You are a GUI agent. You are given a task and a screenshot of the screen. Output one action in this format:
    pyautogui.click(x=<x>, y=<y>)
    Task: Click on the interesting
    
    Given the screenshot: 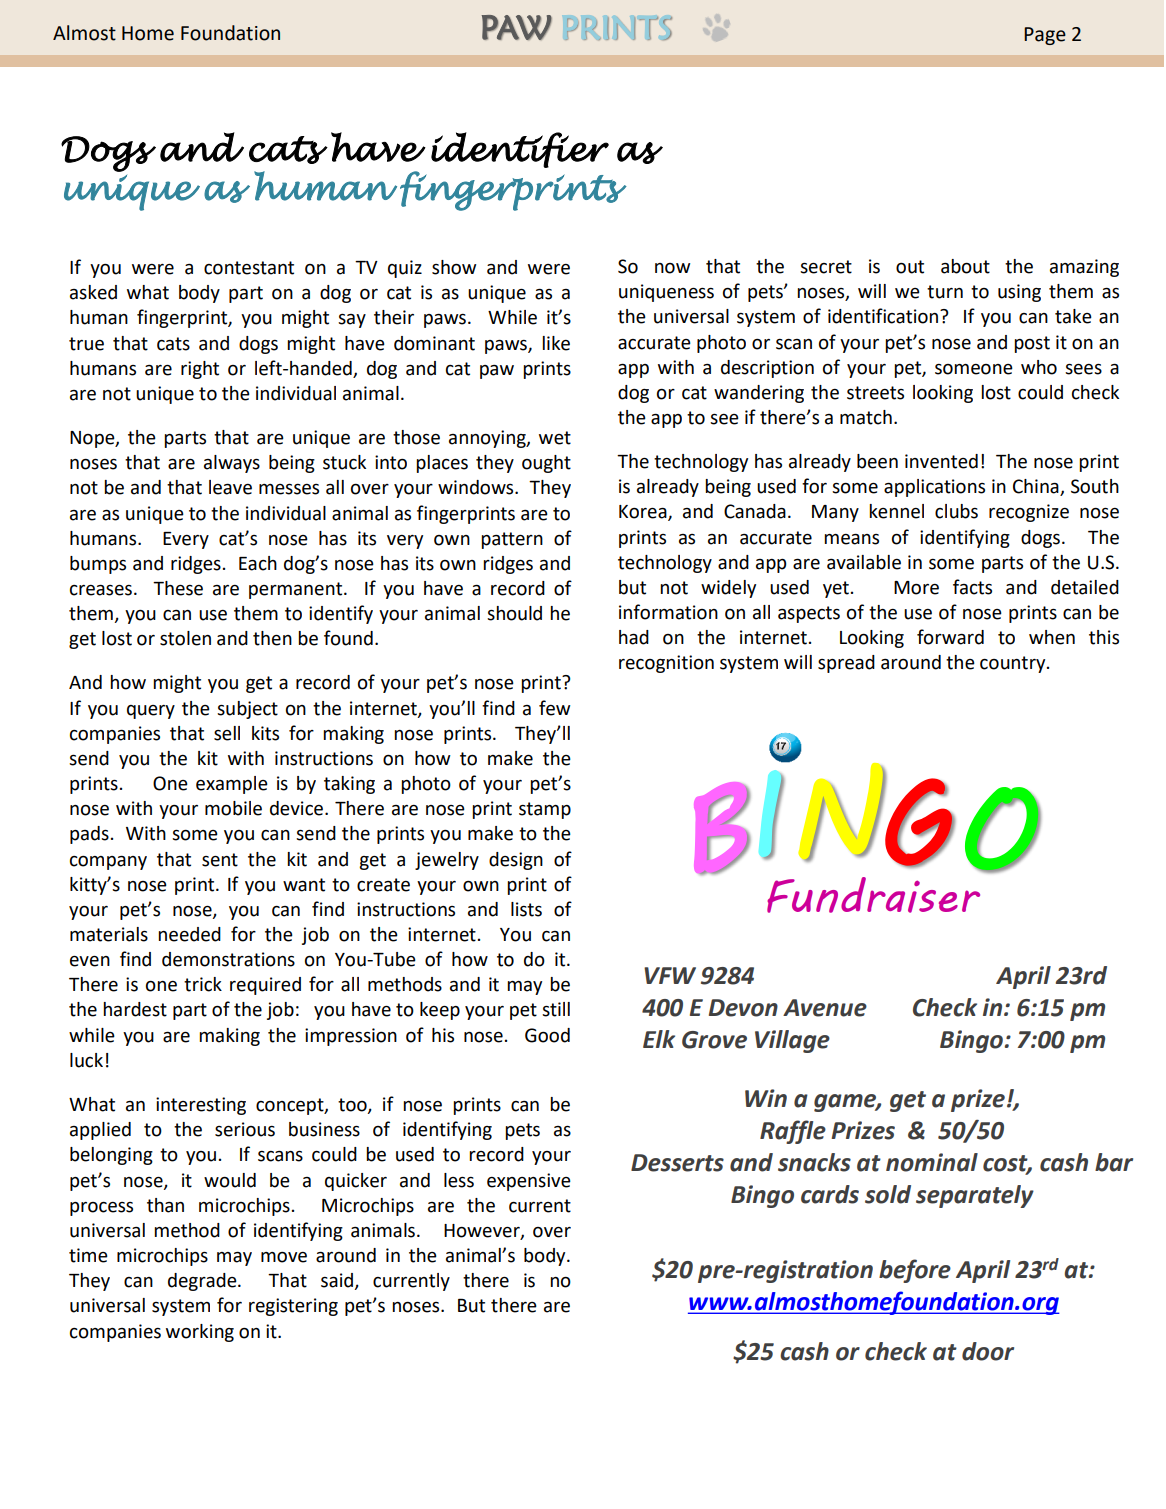 What is the action you would take?
    pyautogui.click(x=201, y=1106)
